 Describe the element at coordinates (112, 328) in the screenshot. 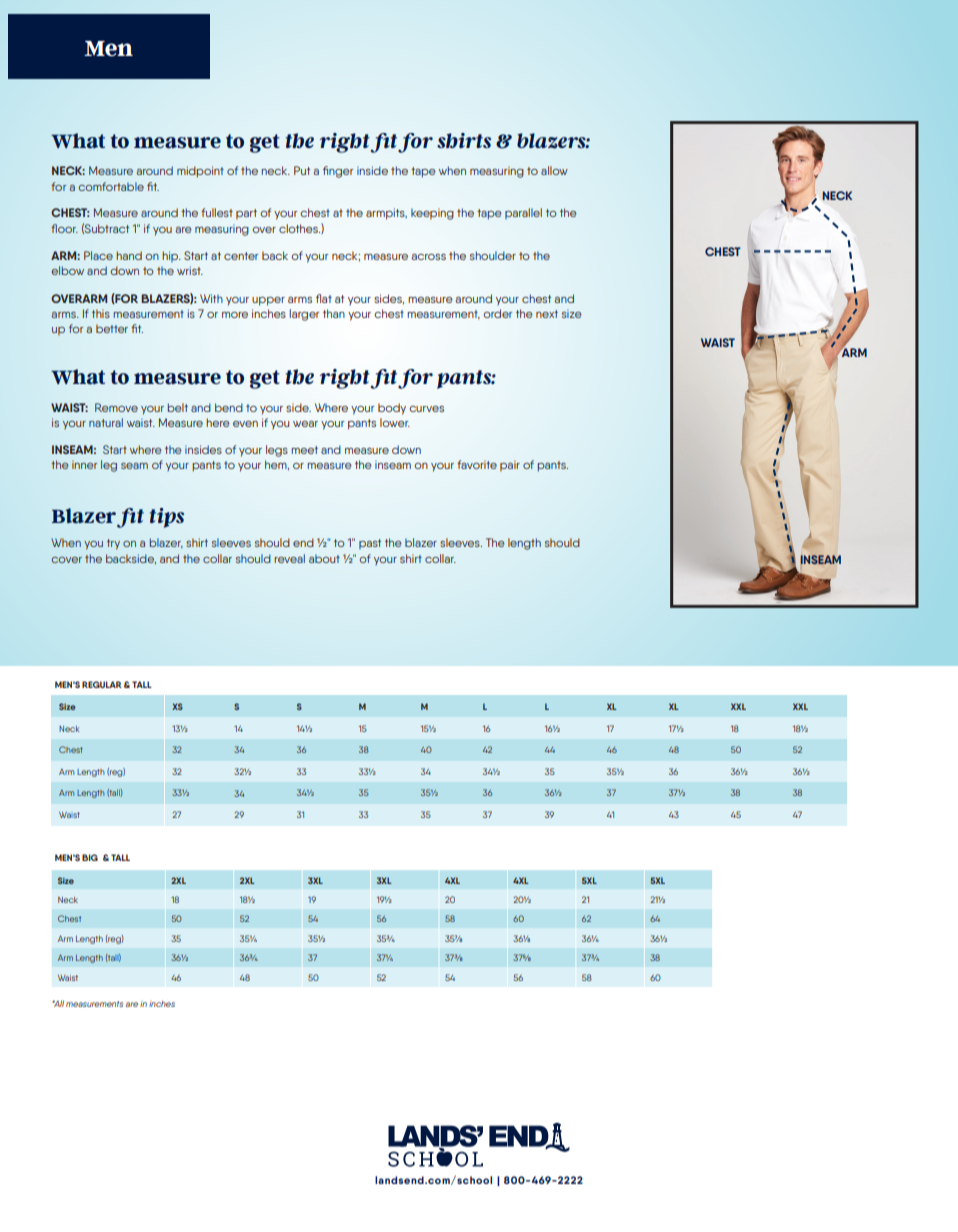

I see `better` at that location.
